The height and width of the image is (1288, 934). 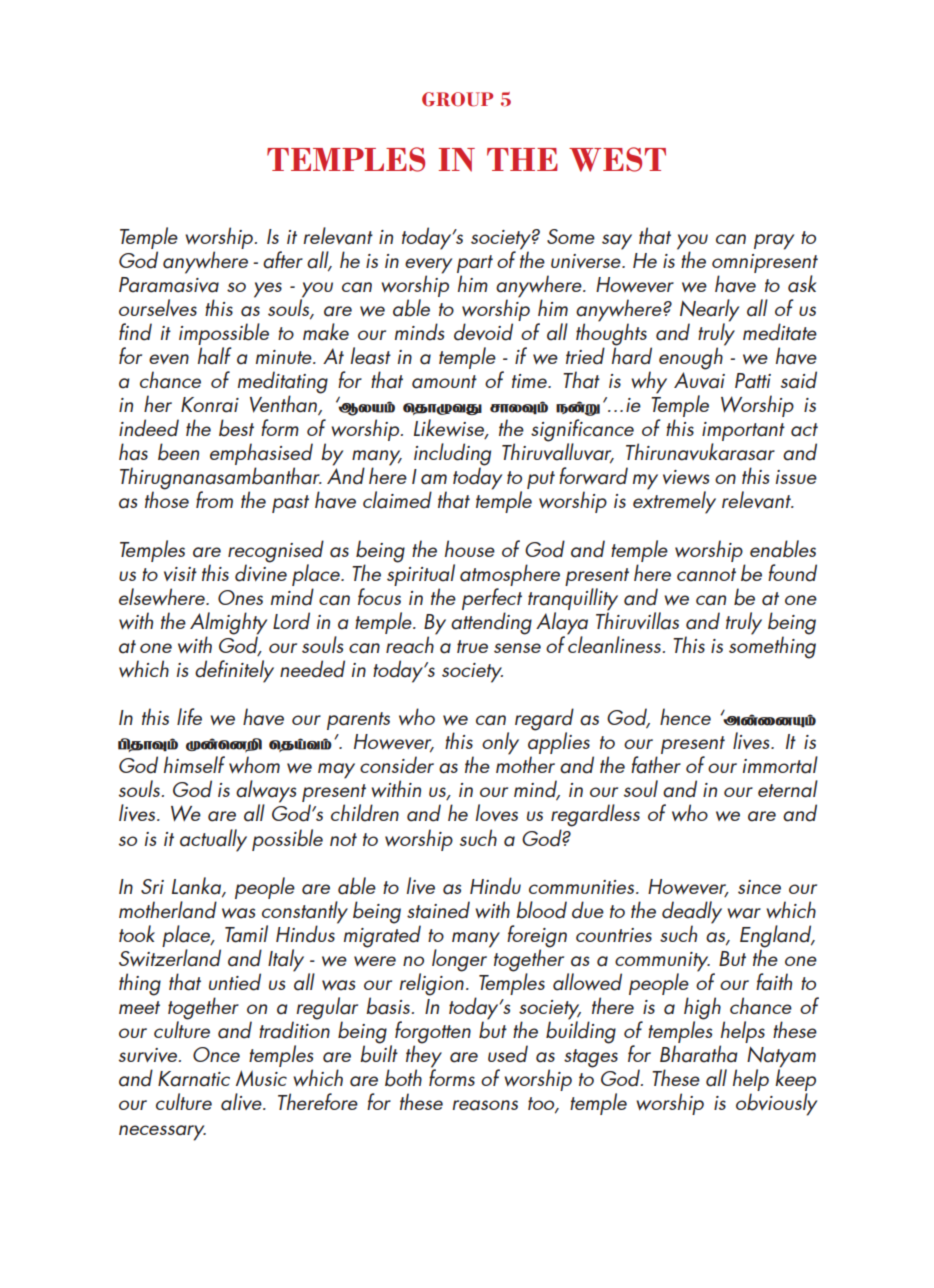 I want to click on Patti, so click(x=753, y=381).
